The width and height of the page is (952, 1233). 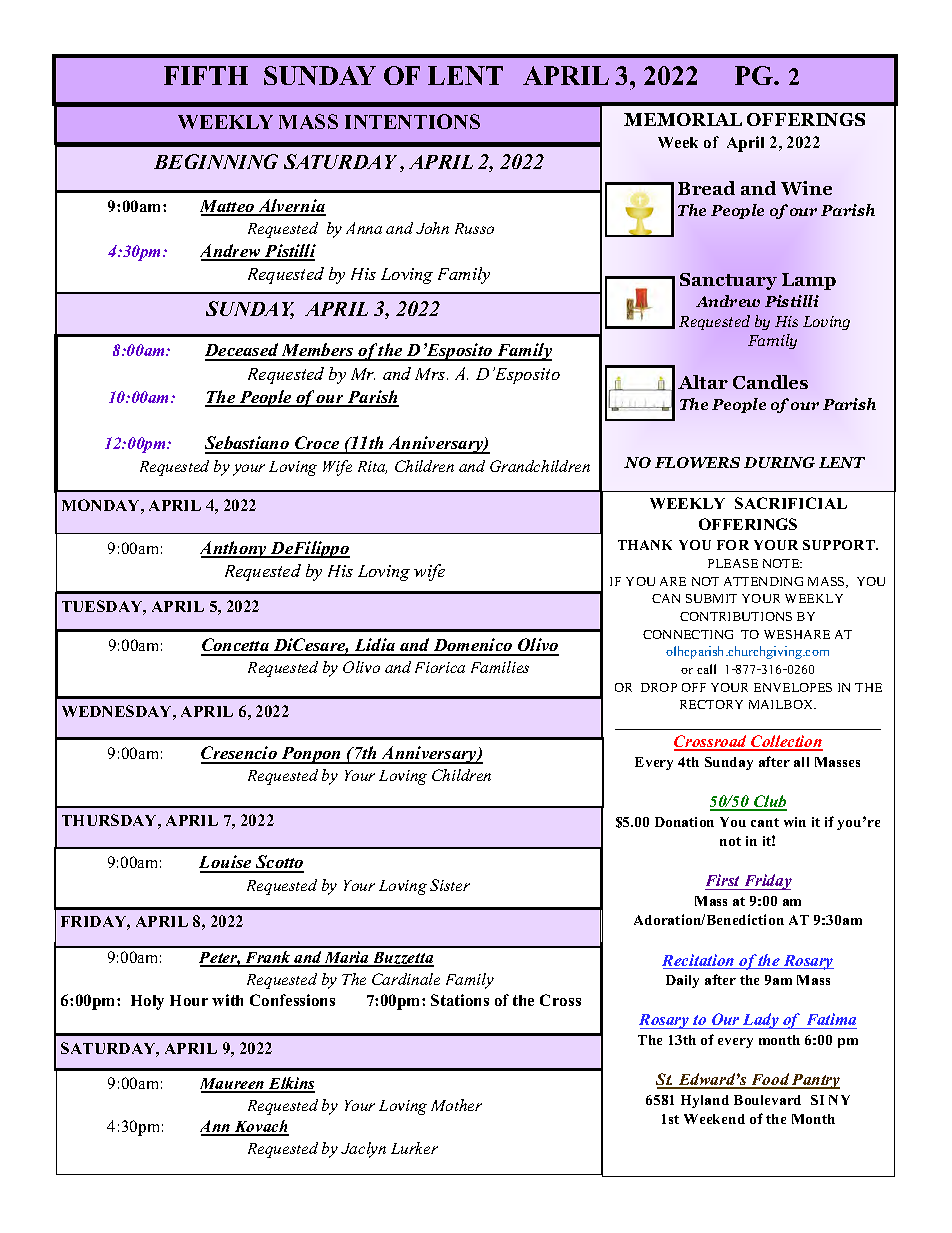 What do you see at coordinates (767, 1100) in the page?
I see `Boulevard` at bounding box center [767, 1100].
